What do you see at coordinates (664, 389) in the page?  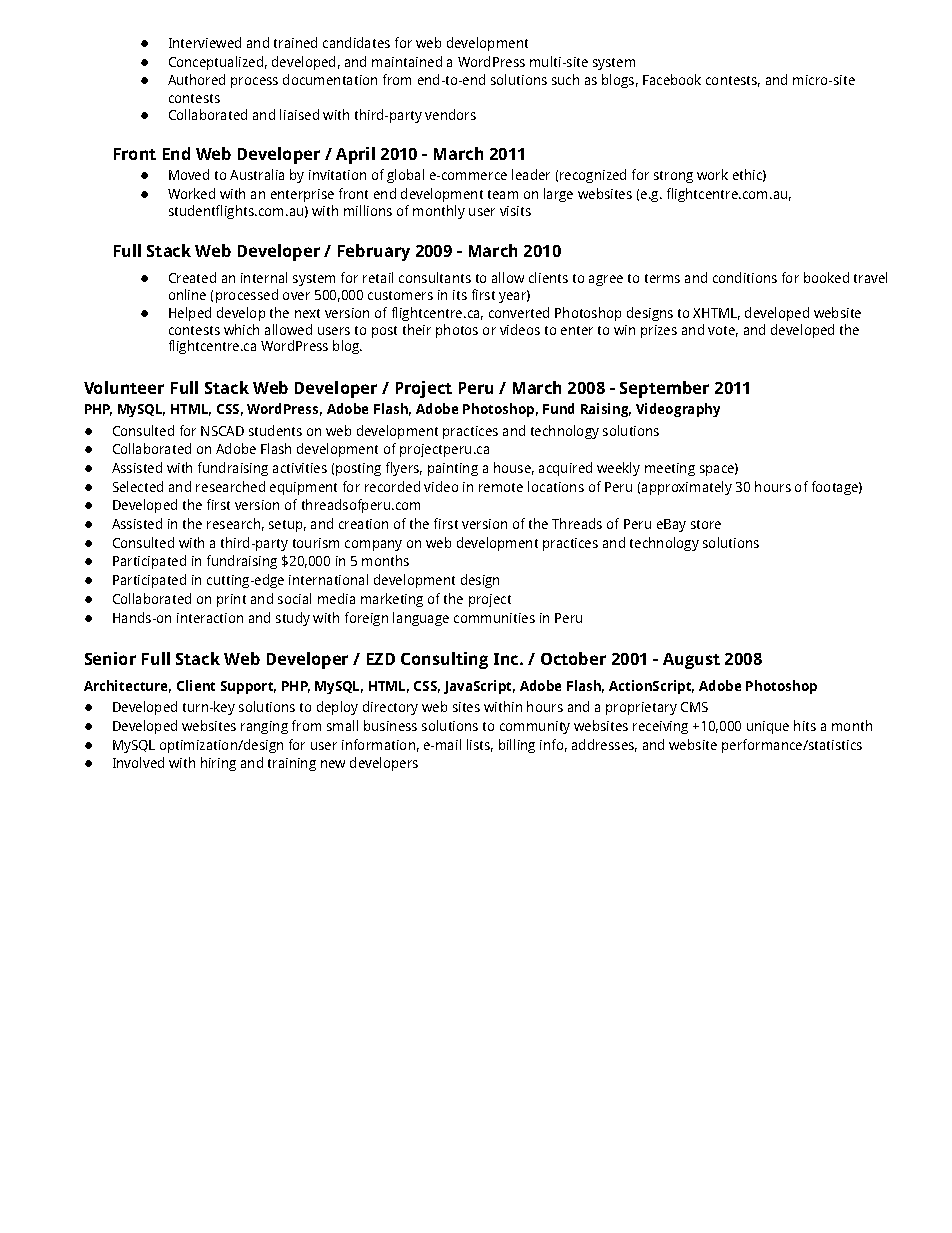 I see `September` at bounding box center [664, 389].
